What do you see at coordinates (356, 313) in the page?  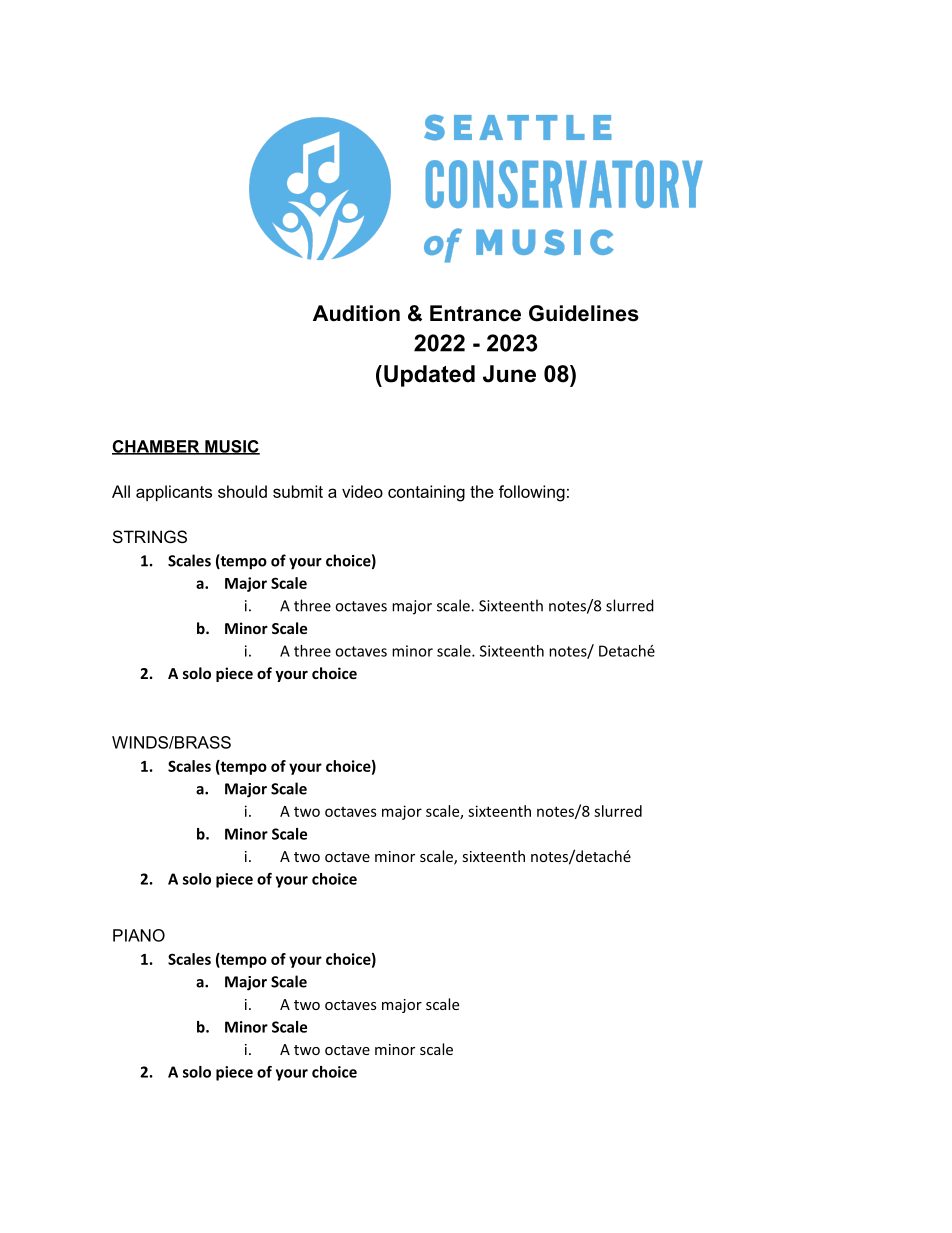 I see `Audition` at bounding box center [356, 313].
